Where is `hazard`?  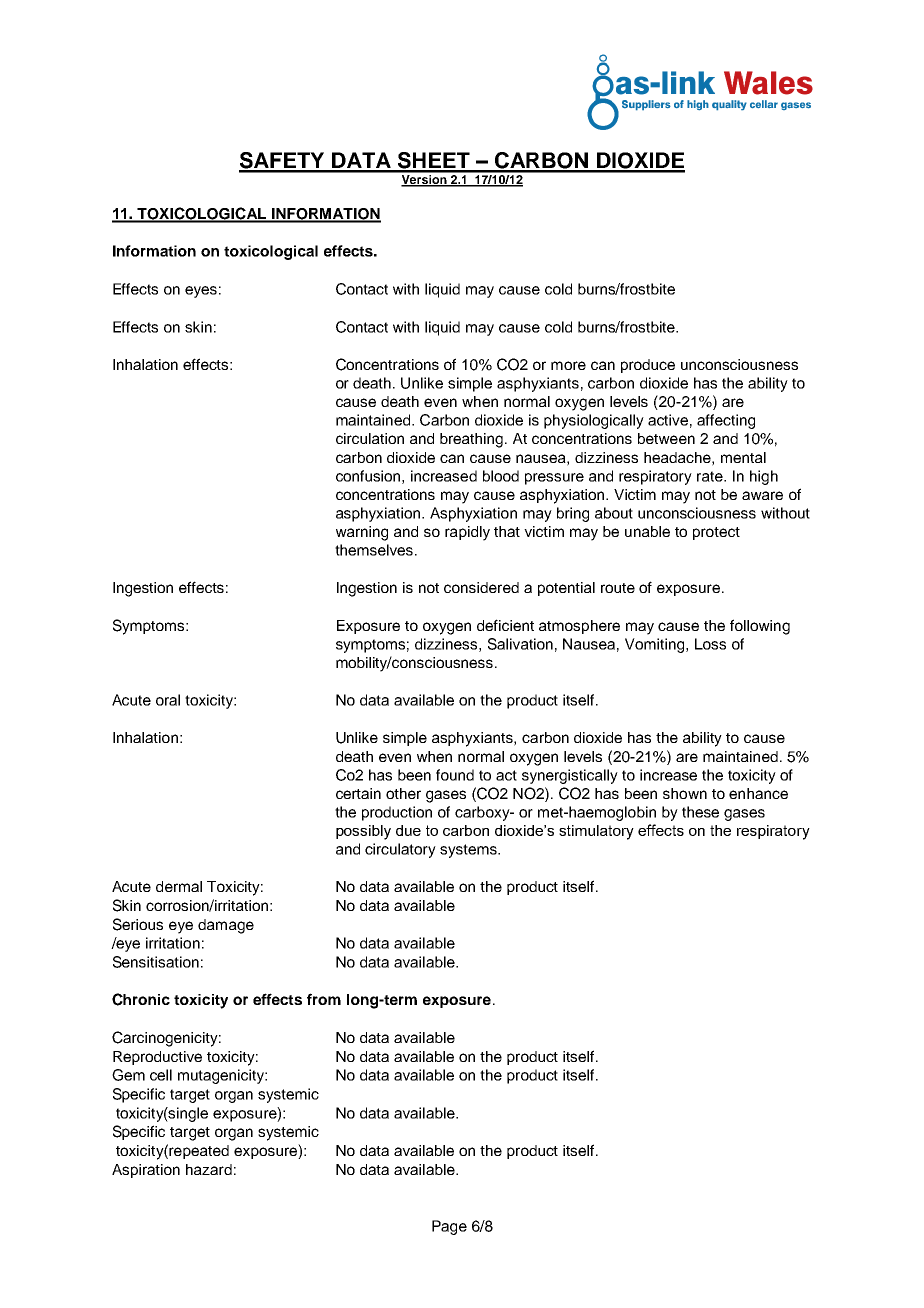 hazard is located at coordinates (209, 1169).
